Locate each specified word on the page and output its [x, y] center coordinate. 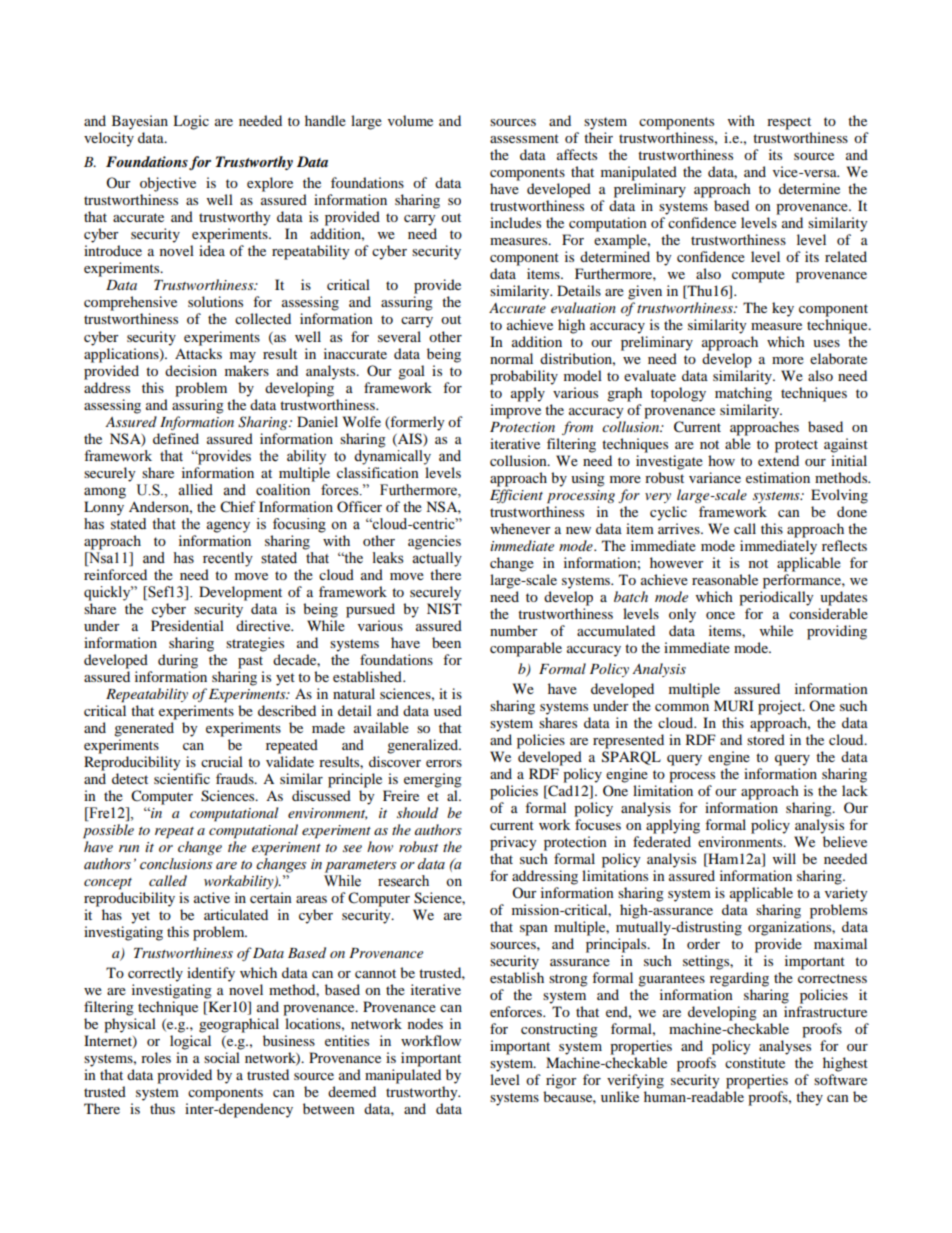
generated [144, 729]
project [781, 707]
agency [228, 527]
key [783, 309]
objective [168, 184]
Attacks [198, 352]
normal [511, 358]
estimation [778, 477]
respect [789, 123]
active [212, 897]
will [784, 858]
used [448, 710]
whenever [520, 528]
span [534, 930]
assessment [524, 138]
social [222, 1057]
